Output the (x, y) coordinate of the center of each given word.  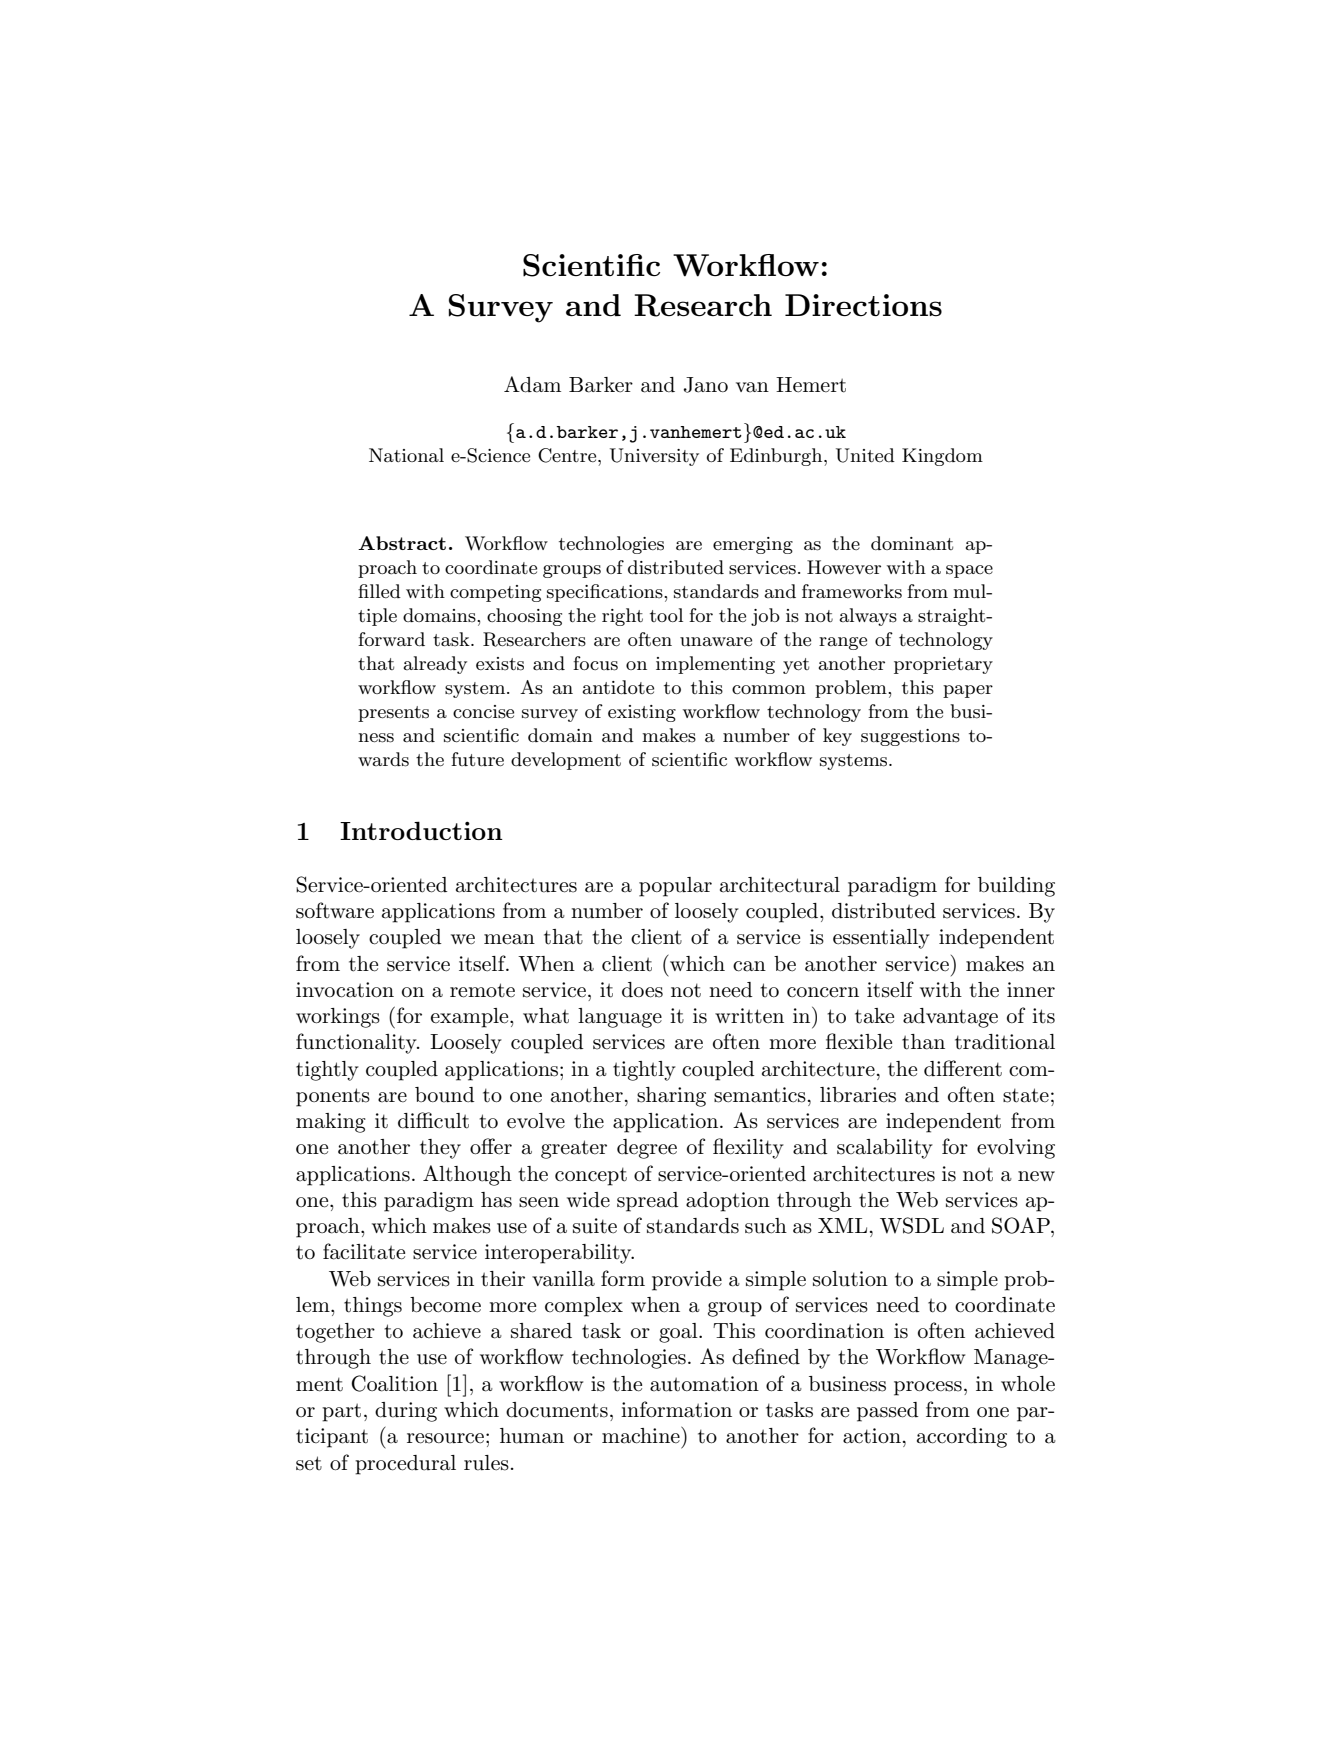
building (1016, 887)
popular (675, 887)
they (440, 1149)
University (654, 457)
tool (666, 615)
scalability (885, 1149)
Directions (863, 305)
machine (642, 1435)
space (969, 571)
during (406, 1412)
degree (647, 1149)
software (335, 910)
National (406, 455)
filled (379, 591)
